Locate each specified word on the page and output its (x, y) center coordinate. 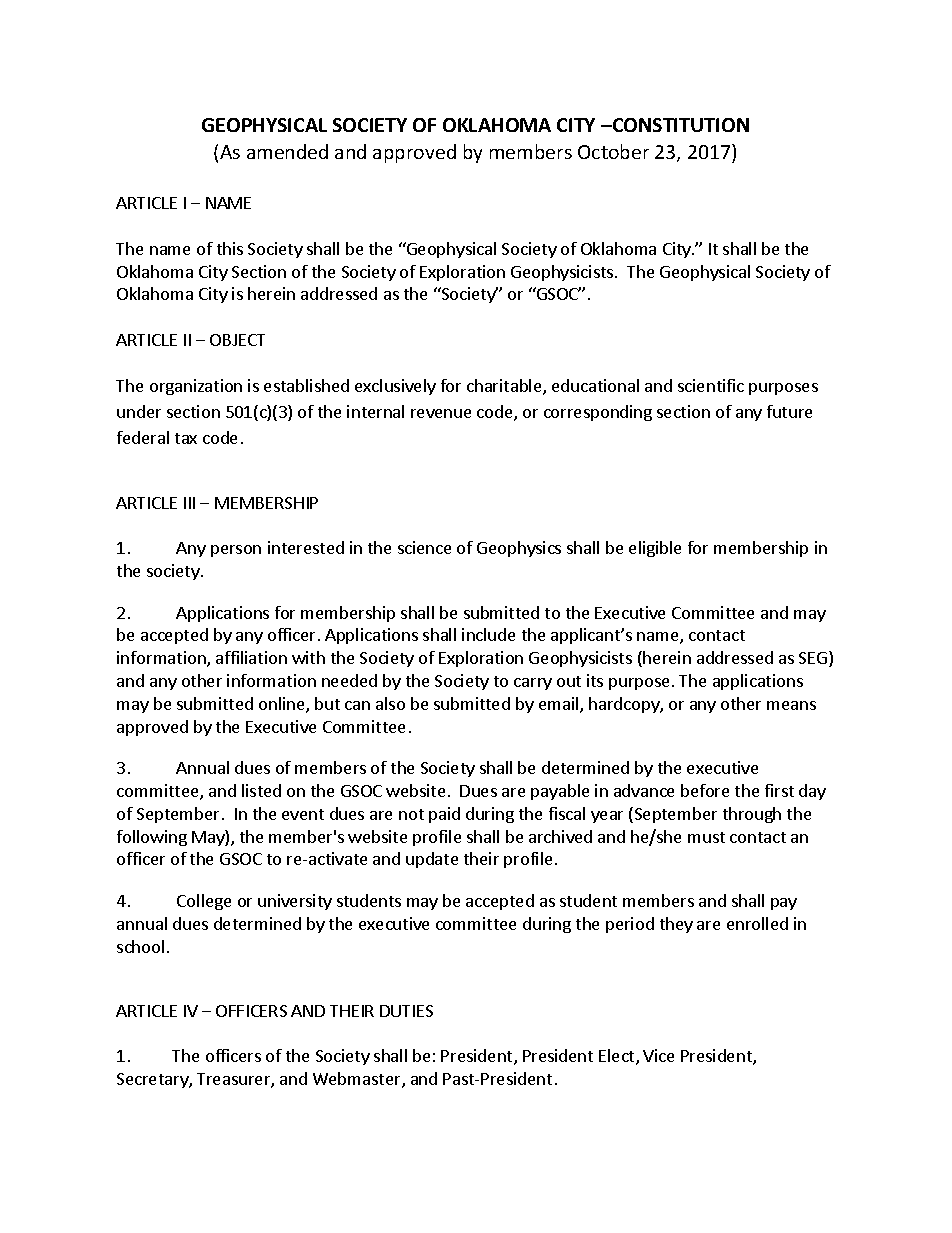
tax (186, 438)
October (613, 151)
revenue (441, 413)
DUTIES (406, 1011)
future (789, 411)
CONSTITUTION (680, 125)
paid (444, 815)
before (705, 790)
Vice (658, 1055)
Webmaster (358, 1080)
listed (261, 790)
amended (287, 151)
